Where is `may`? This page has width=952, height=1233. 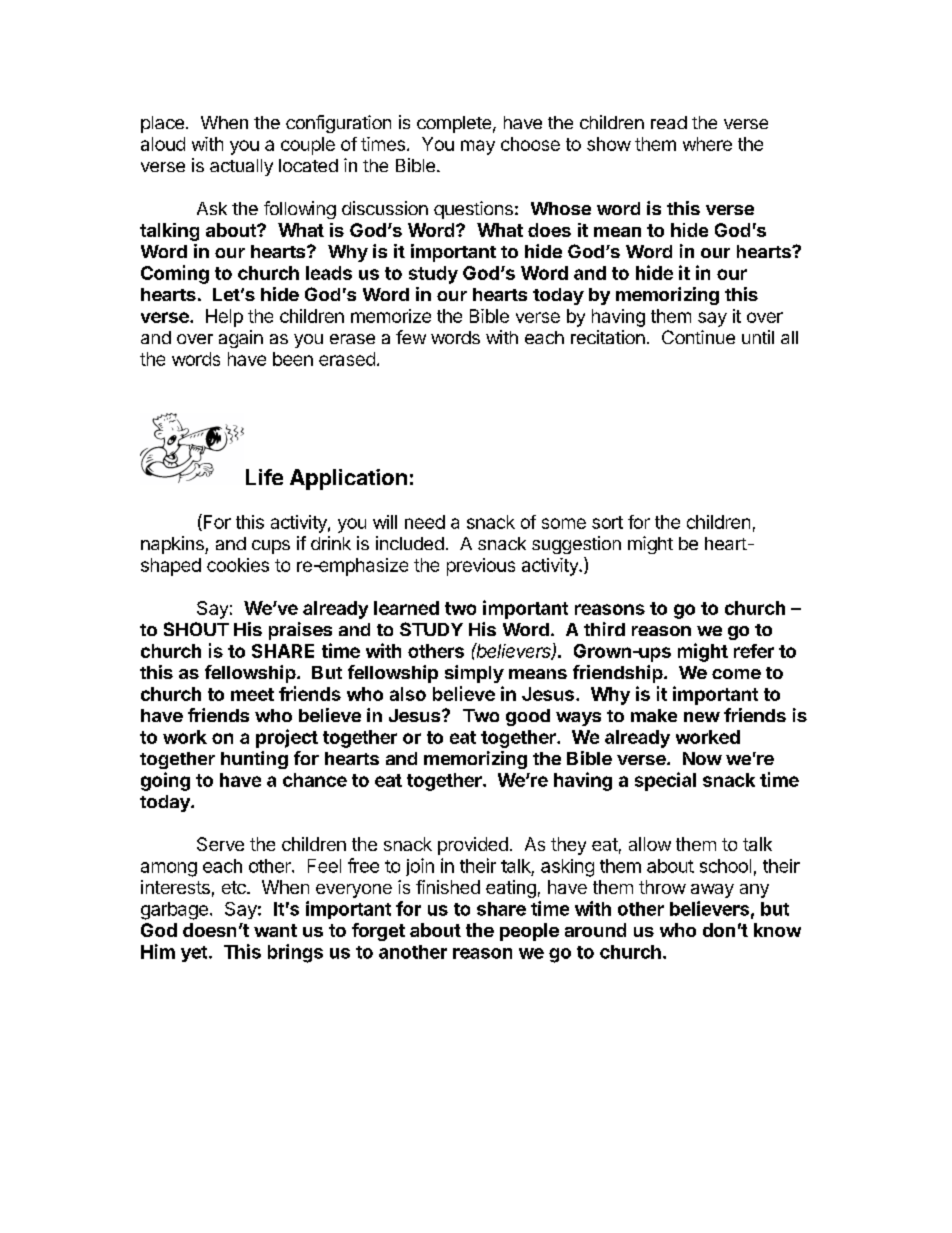
may is located at coordinates (478, 147).
